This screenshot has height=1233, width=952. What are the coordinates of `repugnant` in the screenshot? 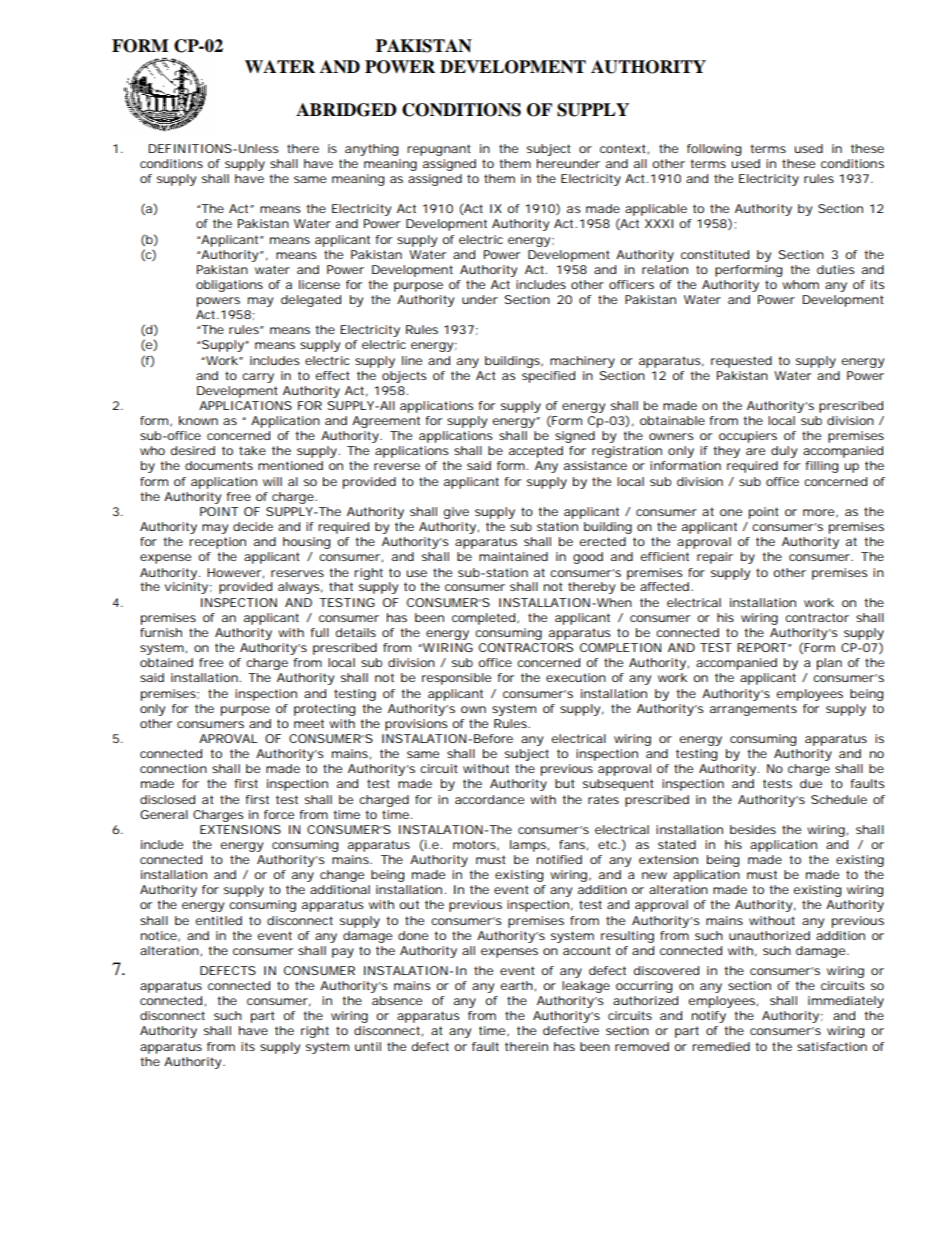 It's located at (439, 150).
